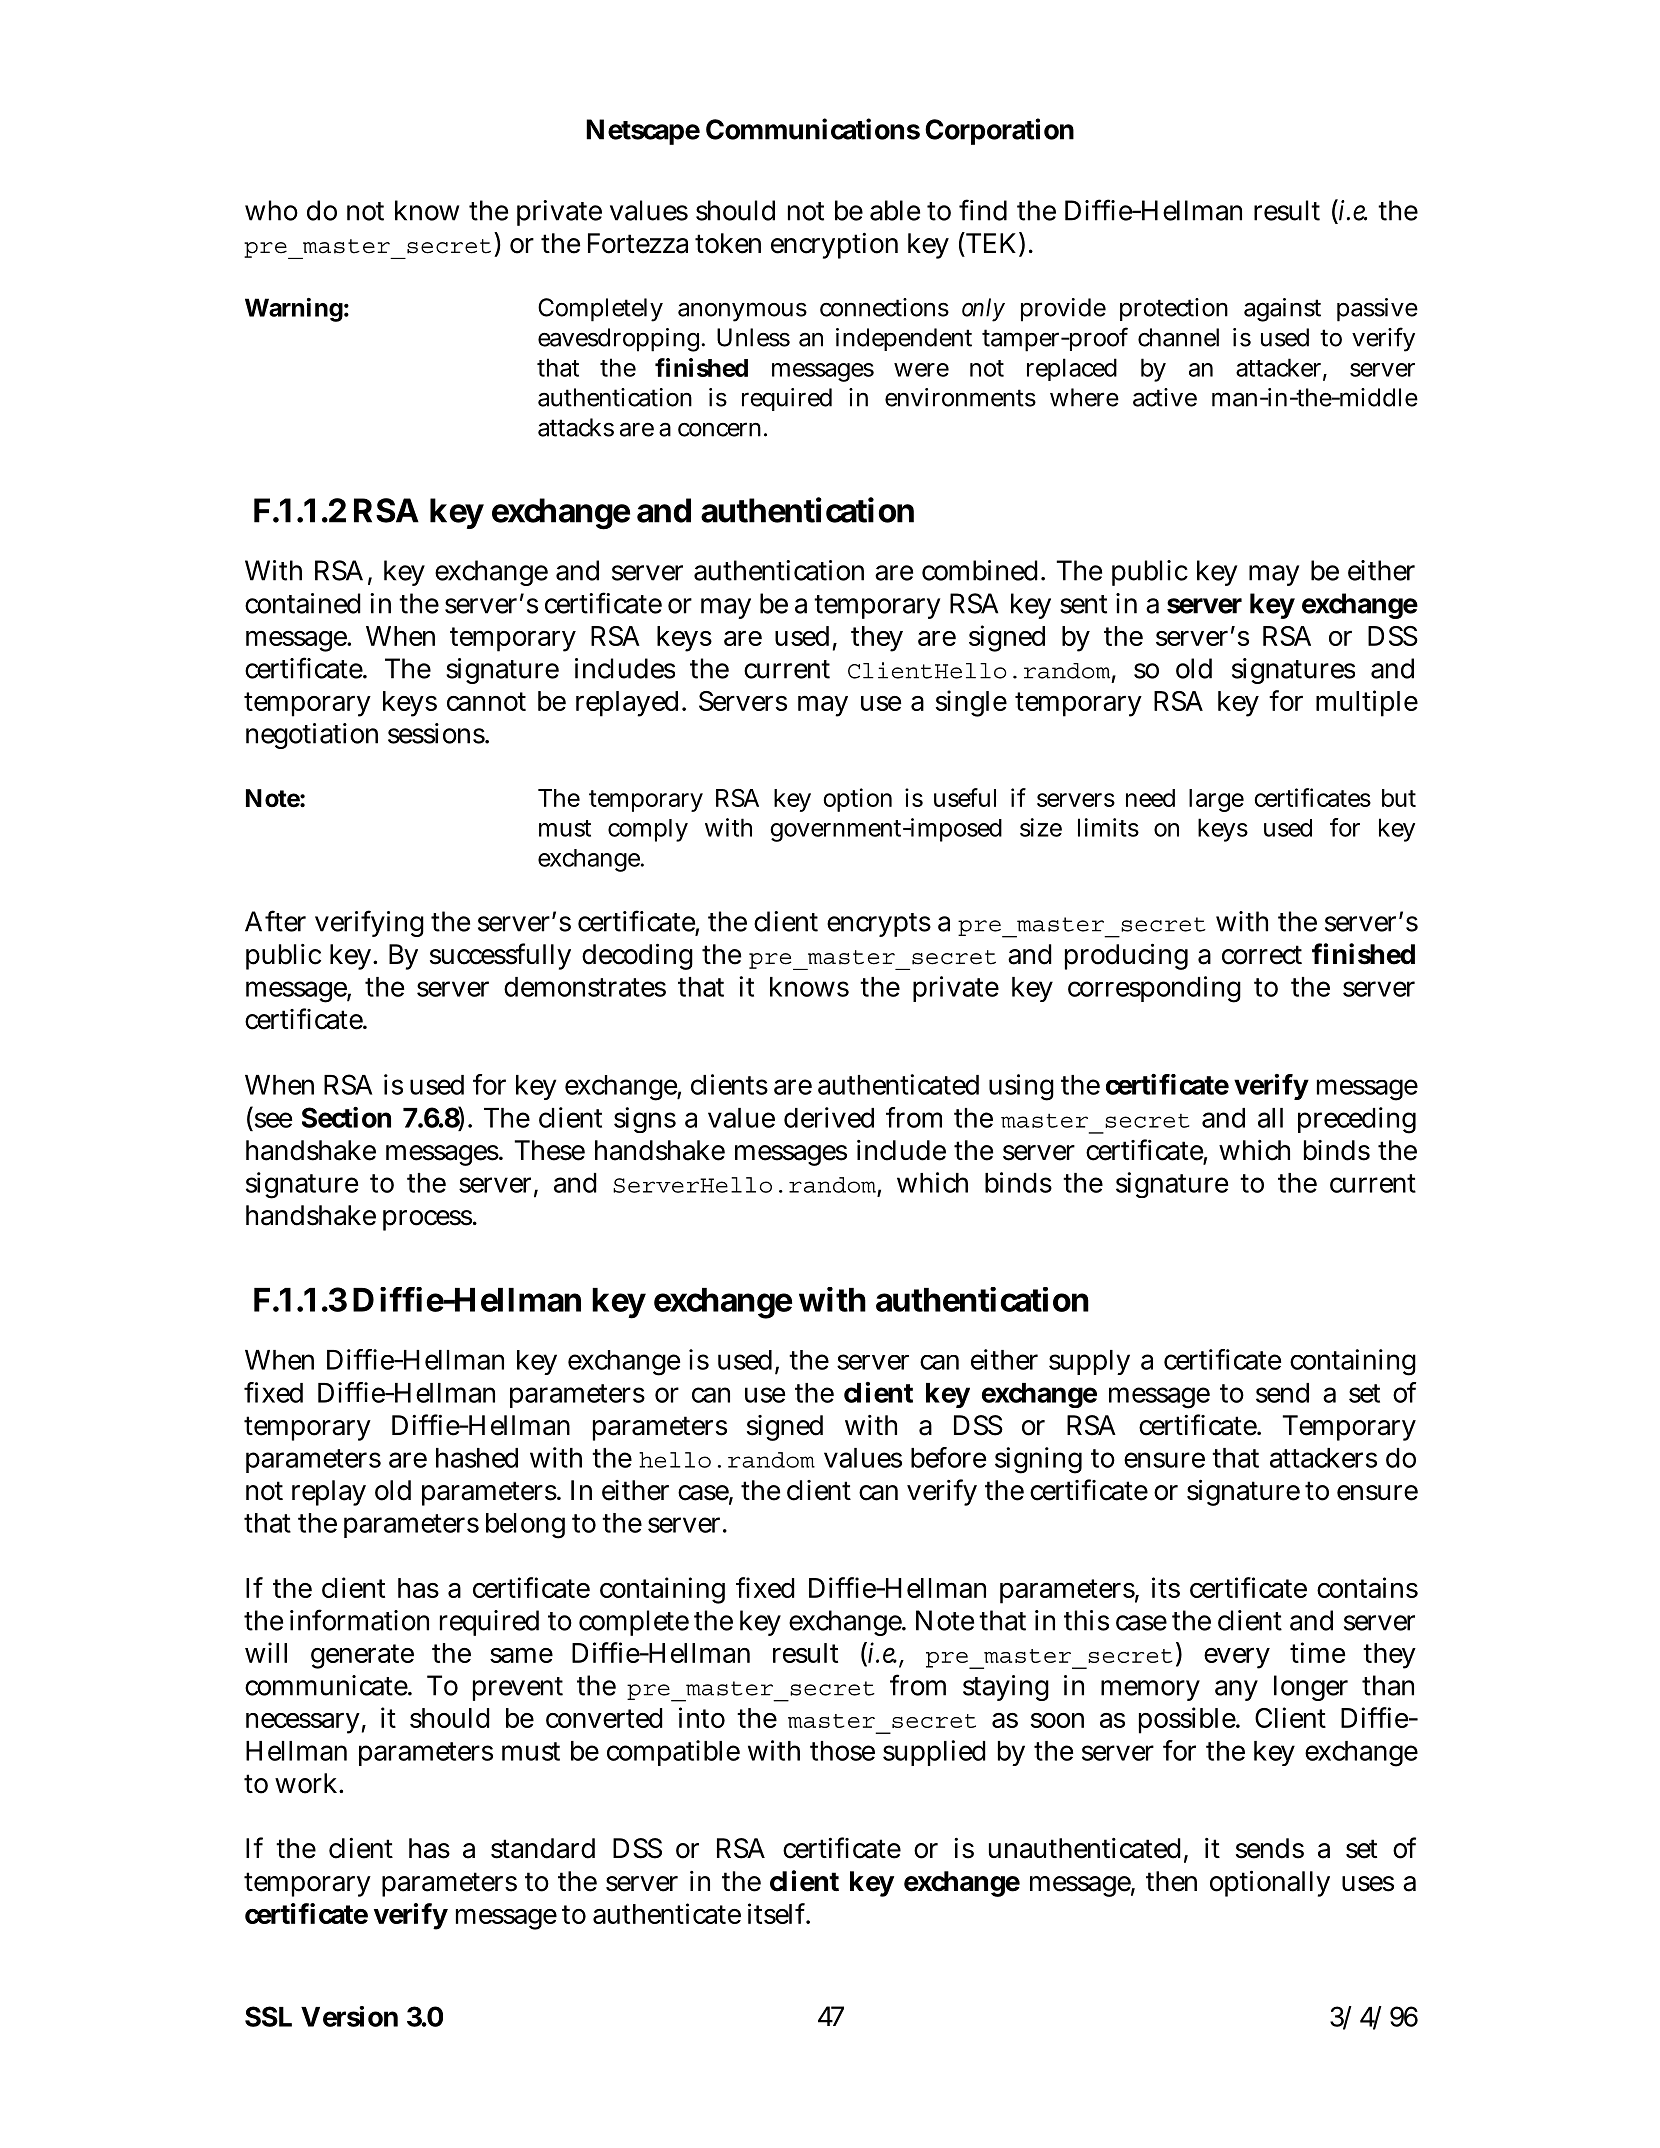 Image resolution: width=1660 pixels, height=2148 pixels. I want to click on against, so click(1282, 310).
